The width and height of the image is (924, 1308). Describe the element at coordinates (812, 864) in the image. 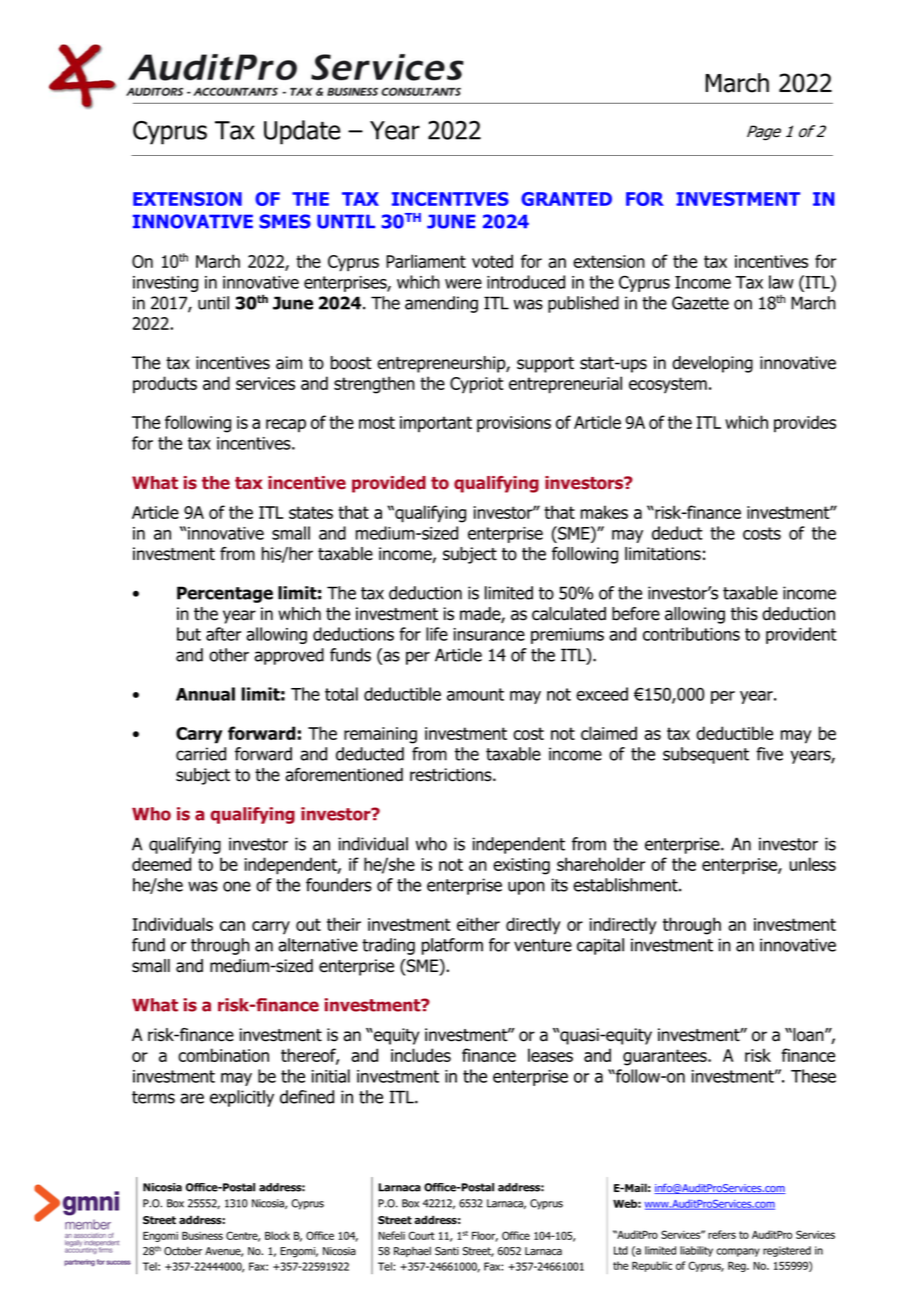

I see `unless` at that location.
